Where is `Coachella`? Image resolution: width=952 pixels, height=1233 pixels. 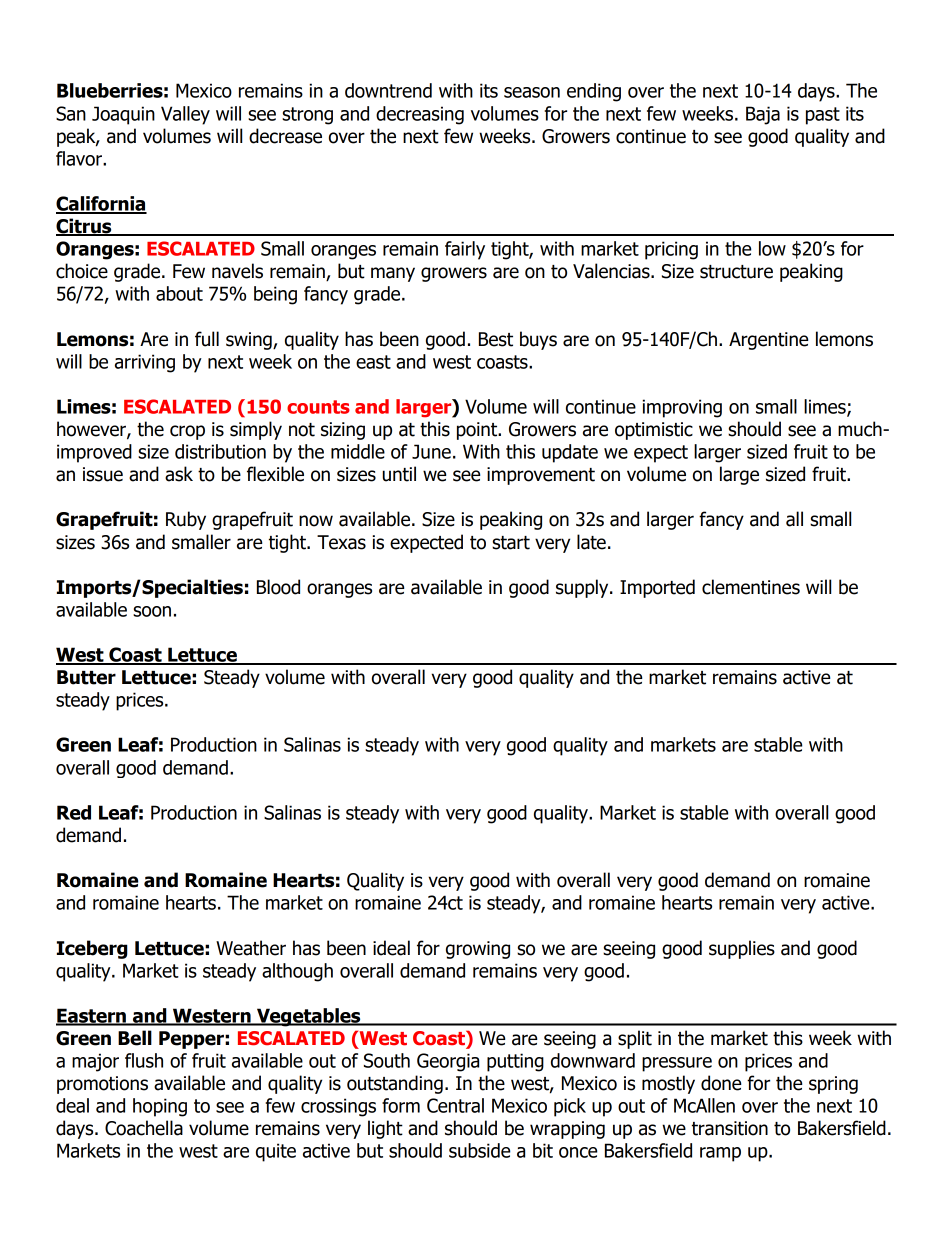
Coachella is located at coordinates (144, 1128).
